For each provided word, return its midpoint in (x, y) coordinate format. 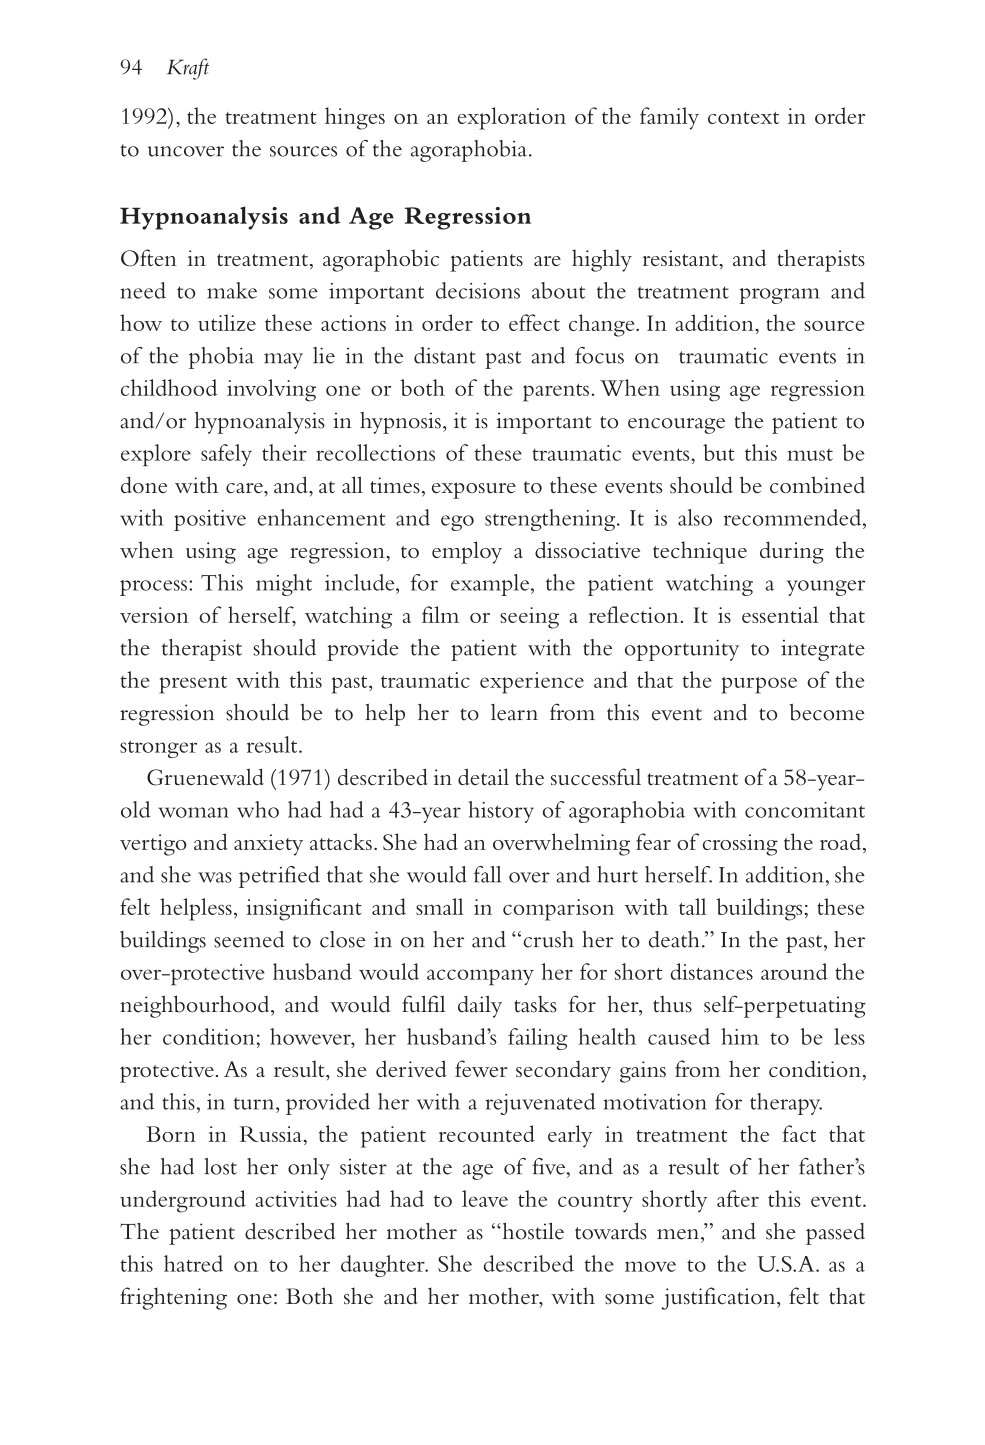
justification (720, 1298)
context (743, 118)
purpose (759, 685)
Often (149, 258)
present (193, 685)
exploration (511, 118)
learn (514, 712)
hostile (532, 1231)
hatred (193, 1263)
